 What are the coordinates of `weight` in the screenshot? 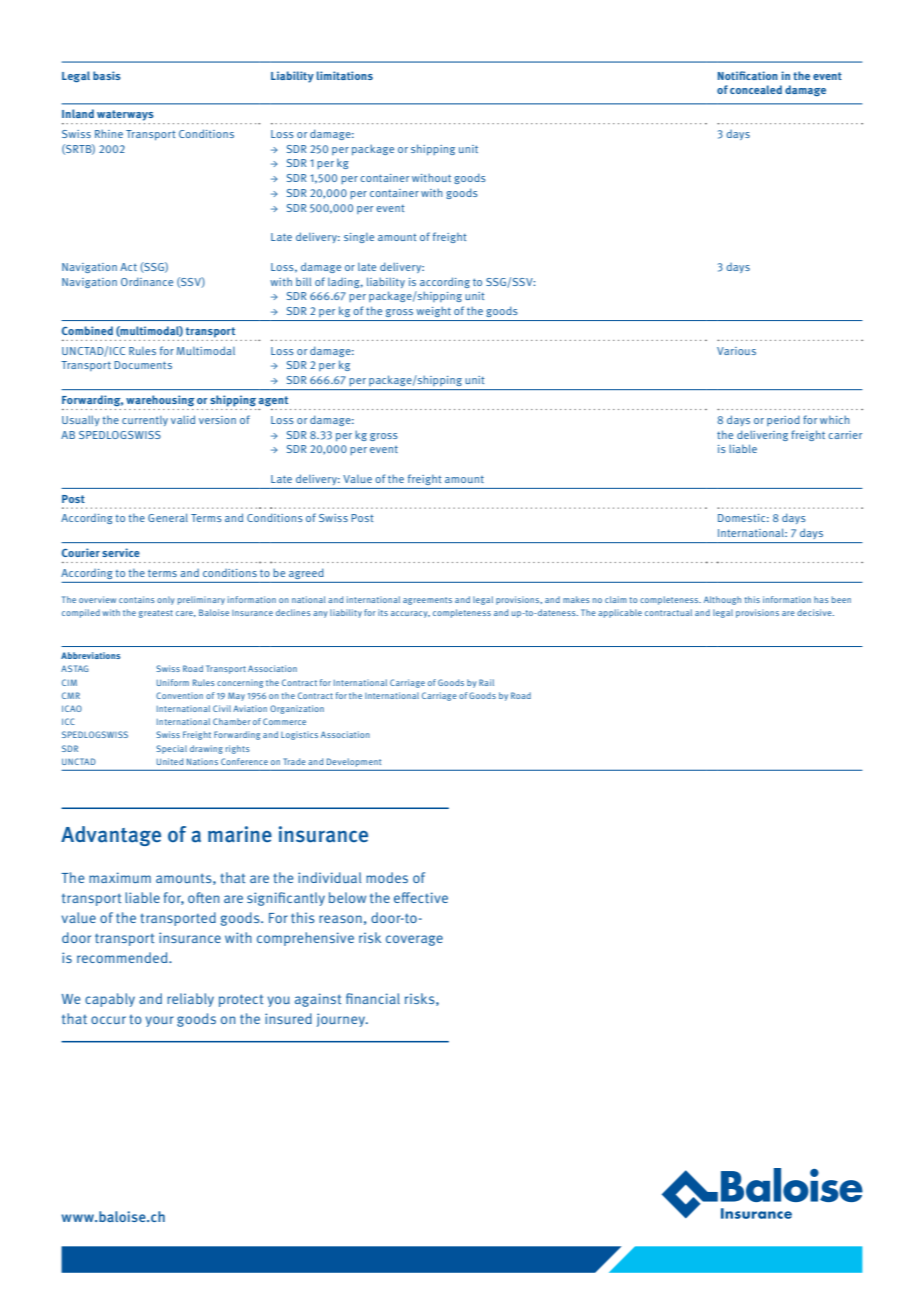 It's located at (434, 312).
